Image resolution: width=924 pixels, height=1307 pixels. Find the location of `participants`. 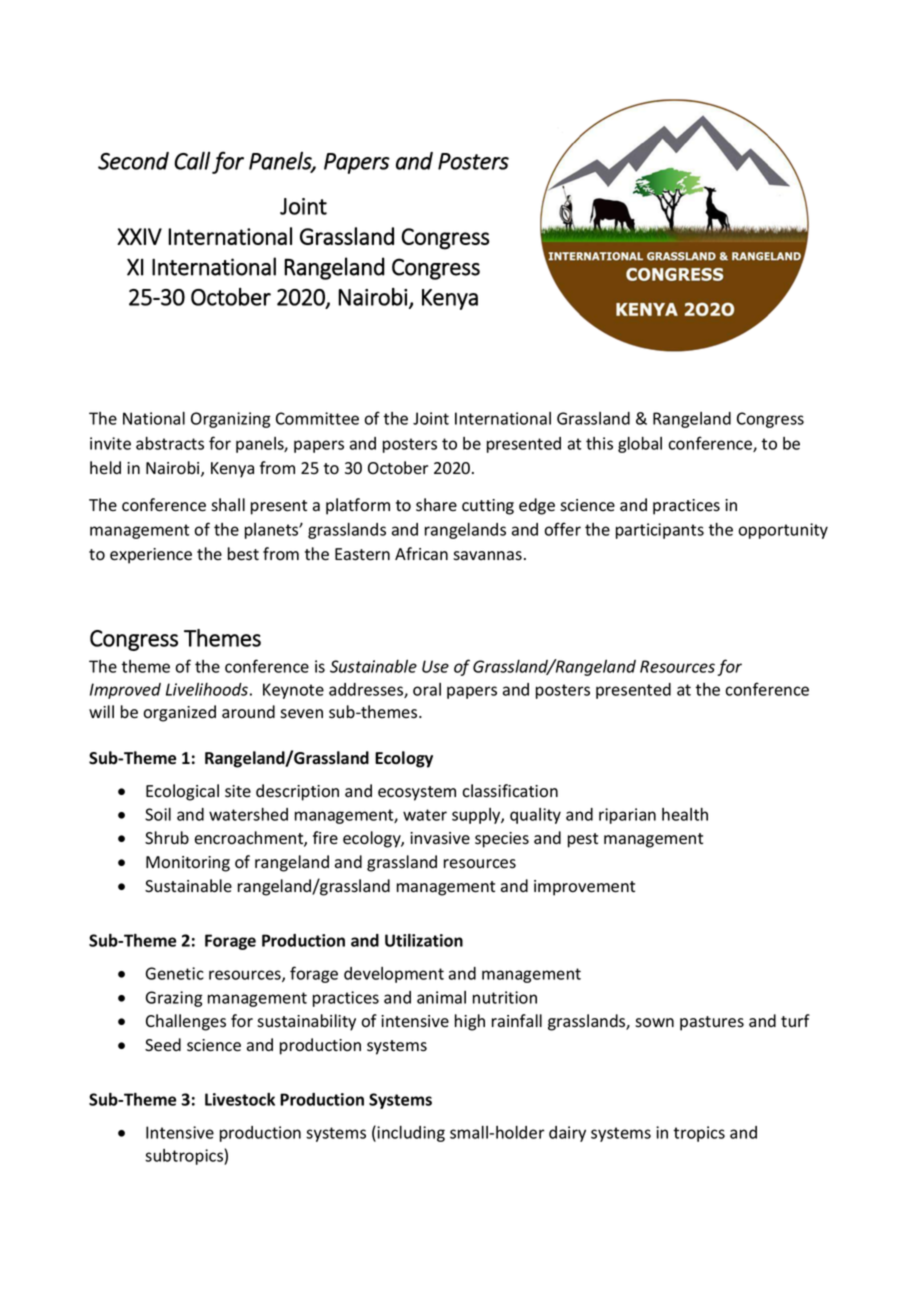

participants is located at coordinates (660, 531).
